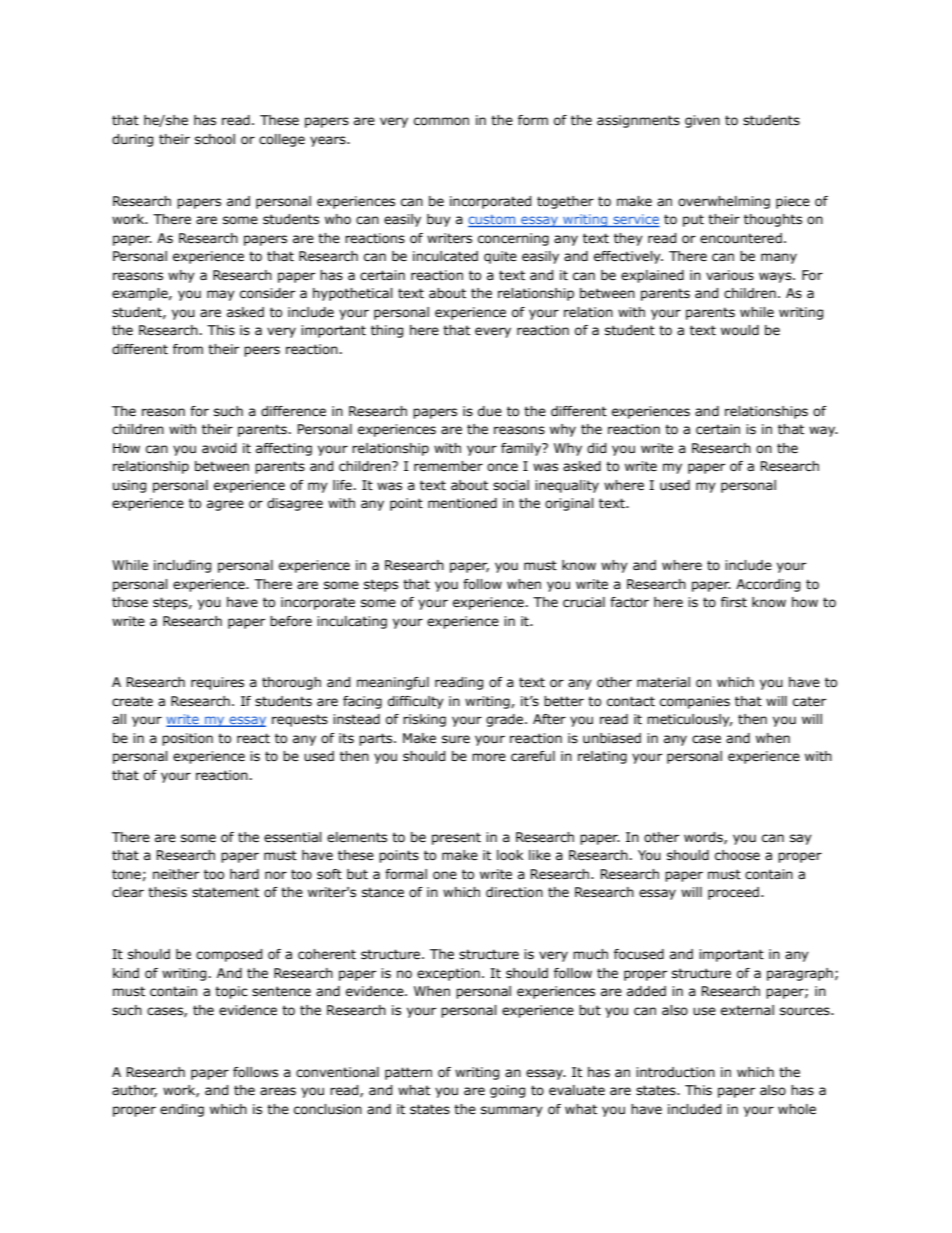 The height and width of the screenshot is (1233, 952). Describe the element at coordinates (352, 622) in the screenshot. I see `inculcating` at that location.
